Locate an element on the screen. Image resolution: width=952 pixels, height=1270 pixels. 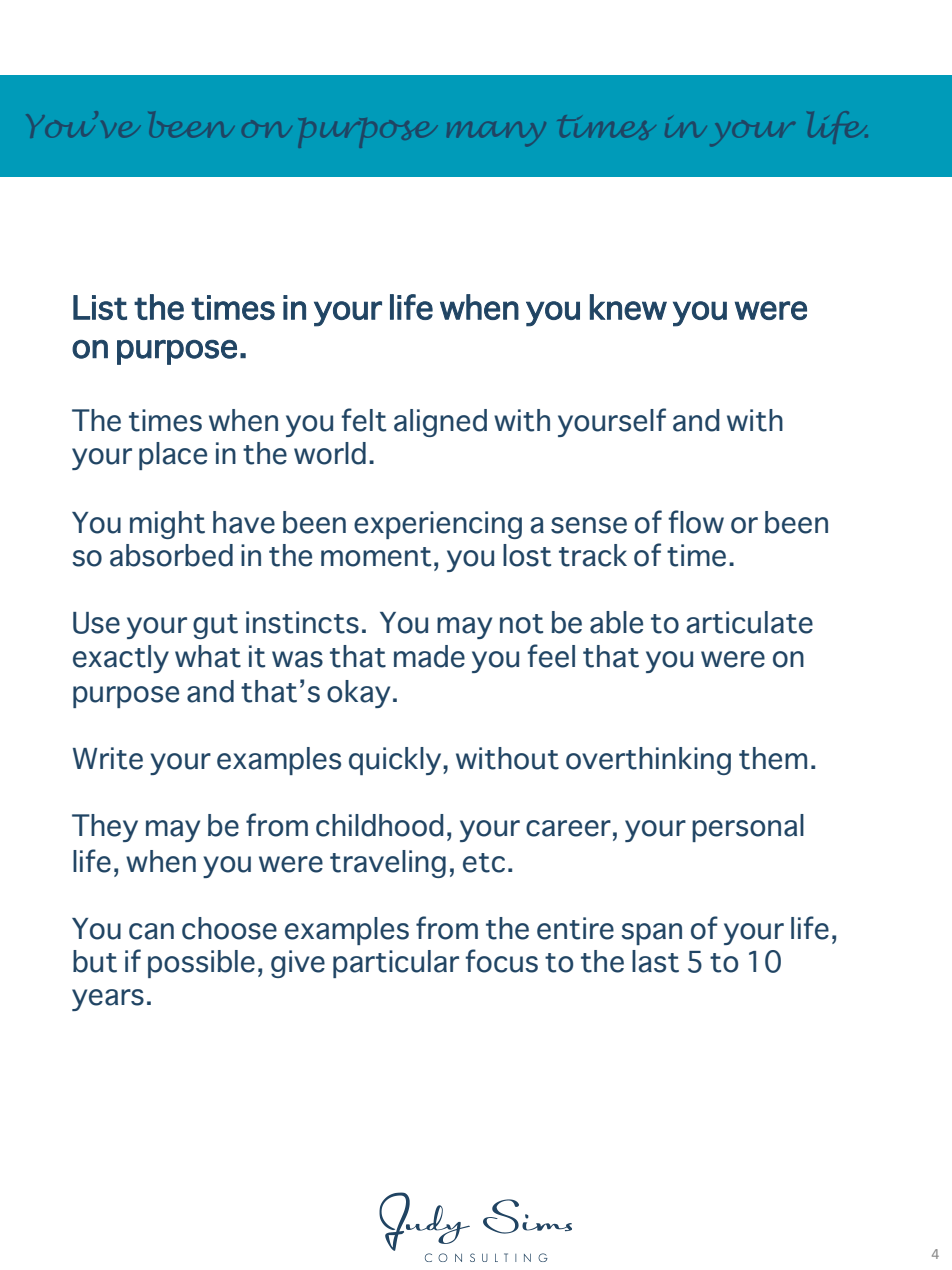
possible is located at coordinates (201, 964).
